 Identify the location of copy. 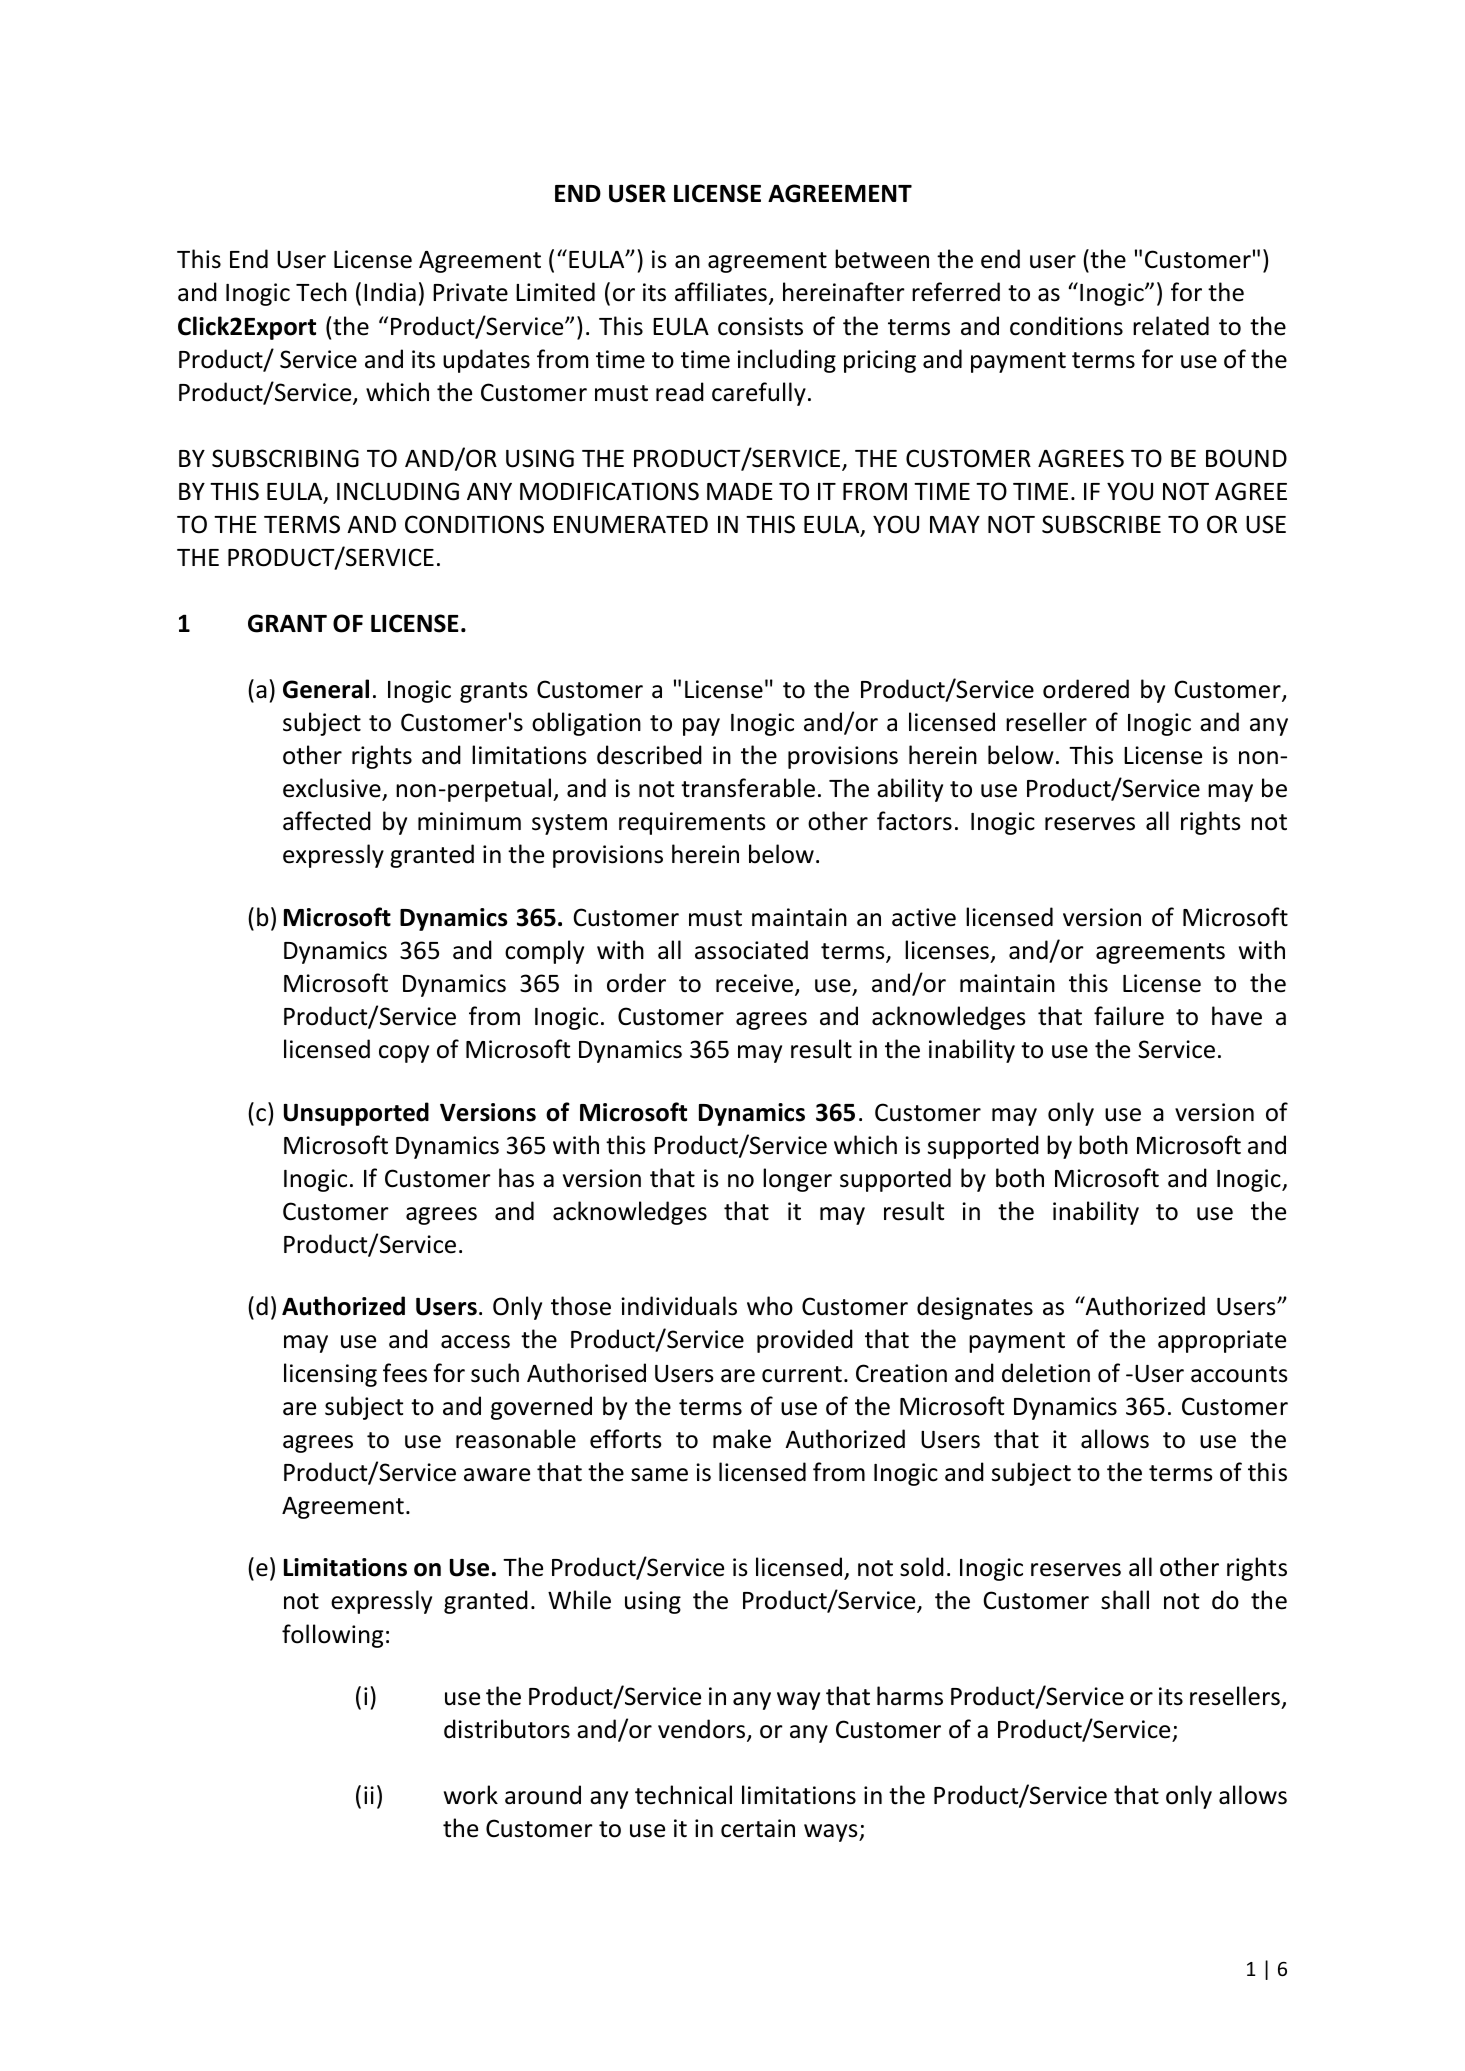
(404, 1054).
